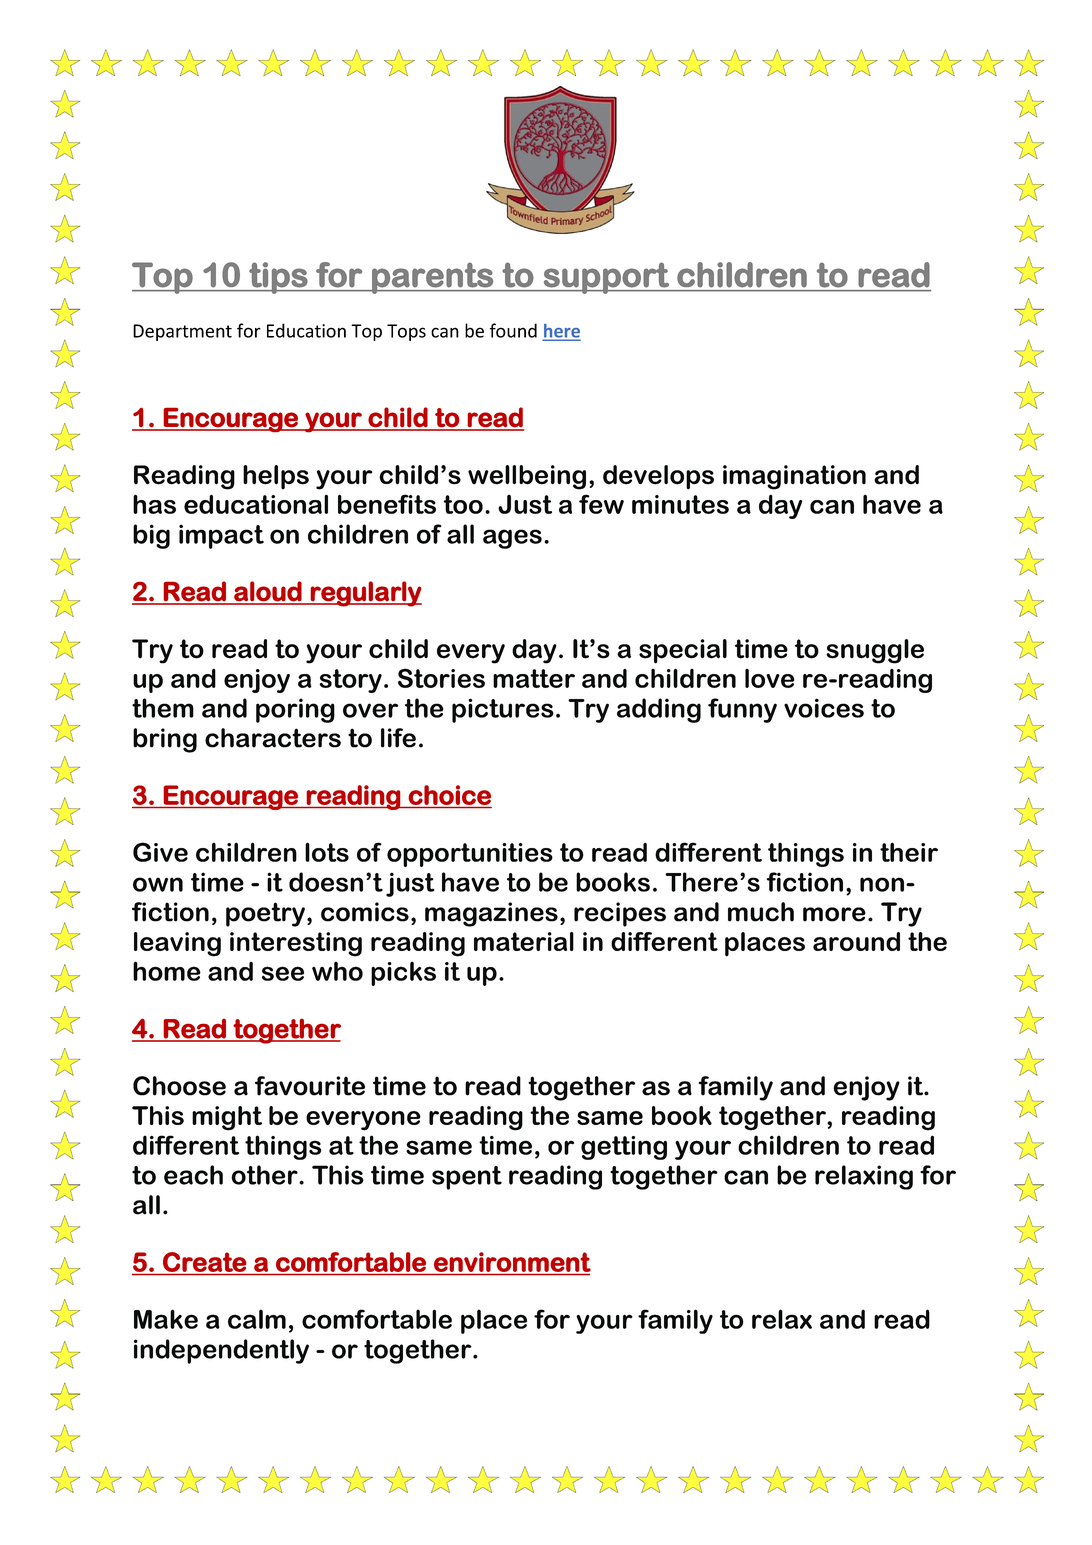  I want to click on calm, so click(257, 1319).
